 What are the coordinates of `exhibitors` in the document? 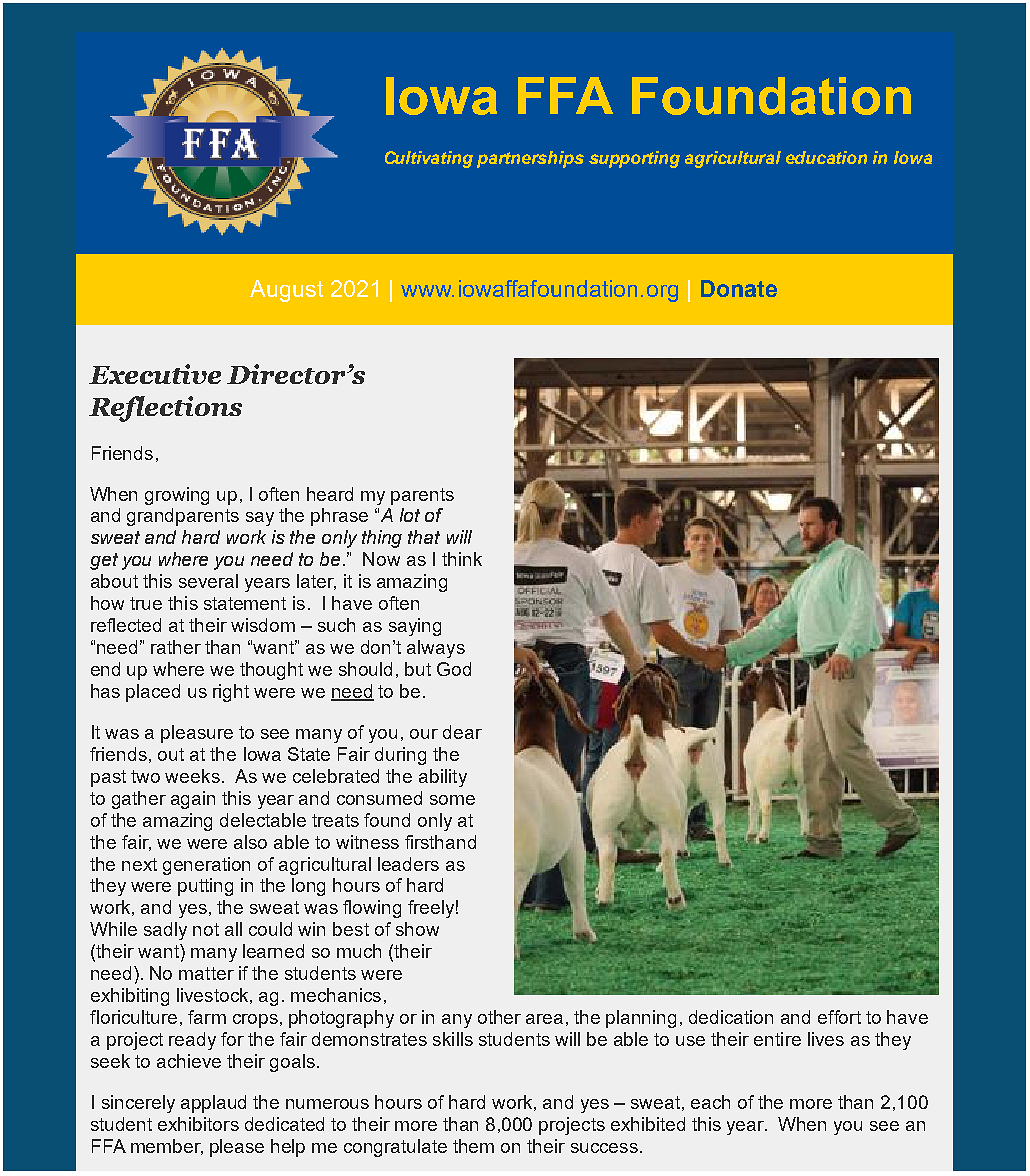 It's located at (198, 1124).
